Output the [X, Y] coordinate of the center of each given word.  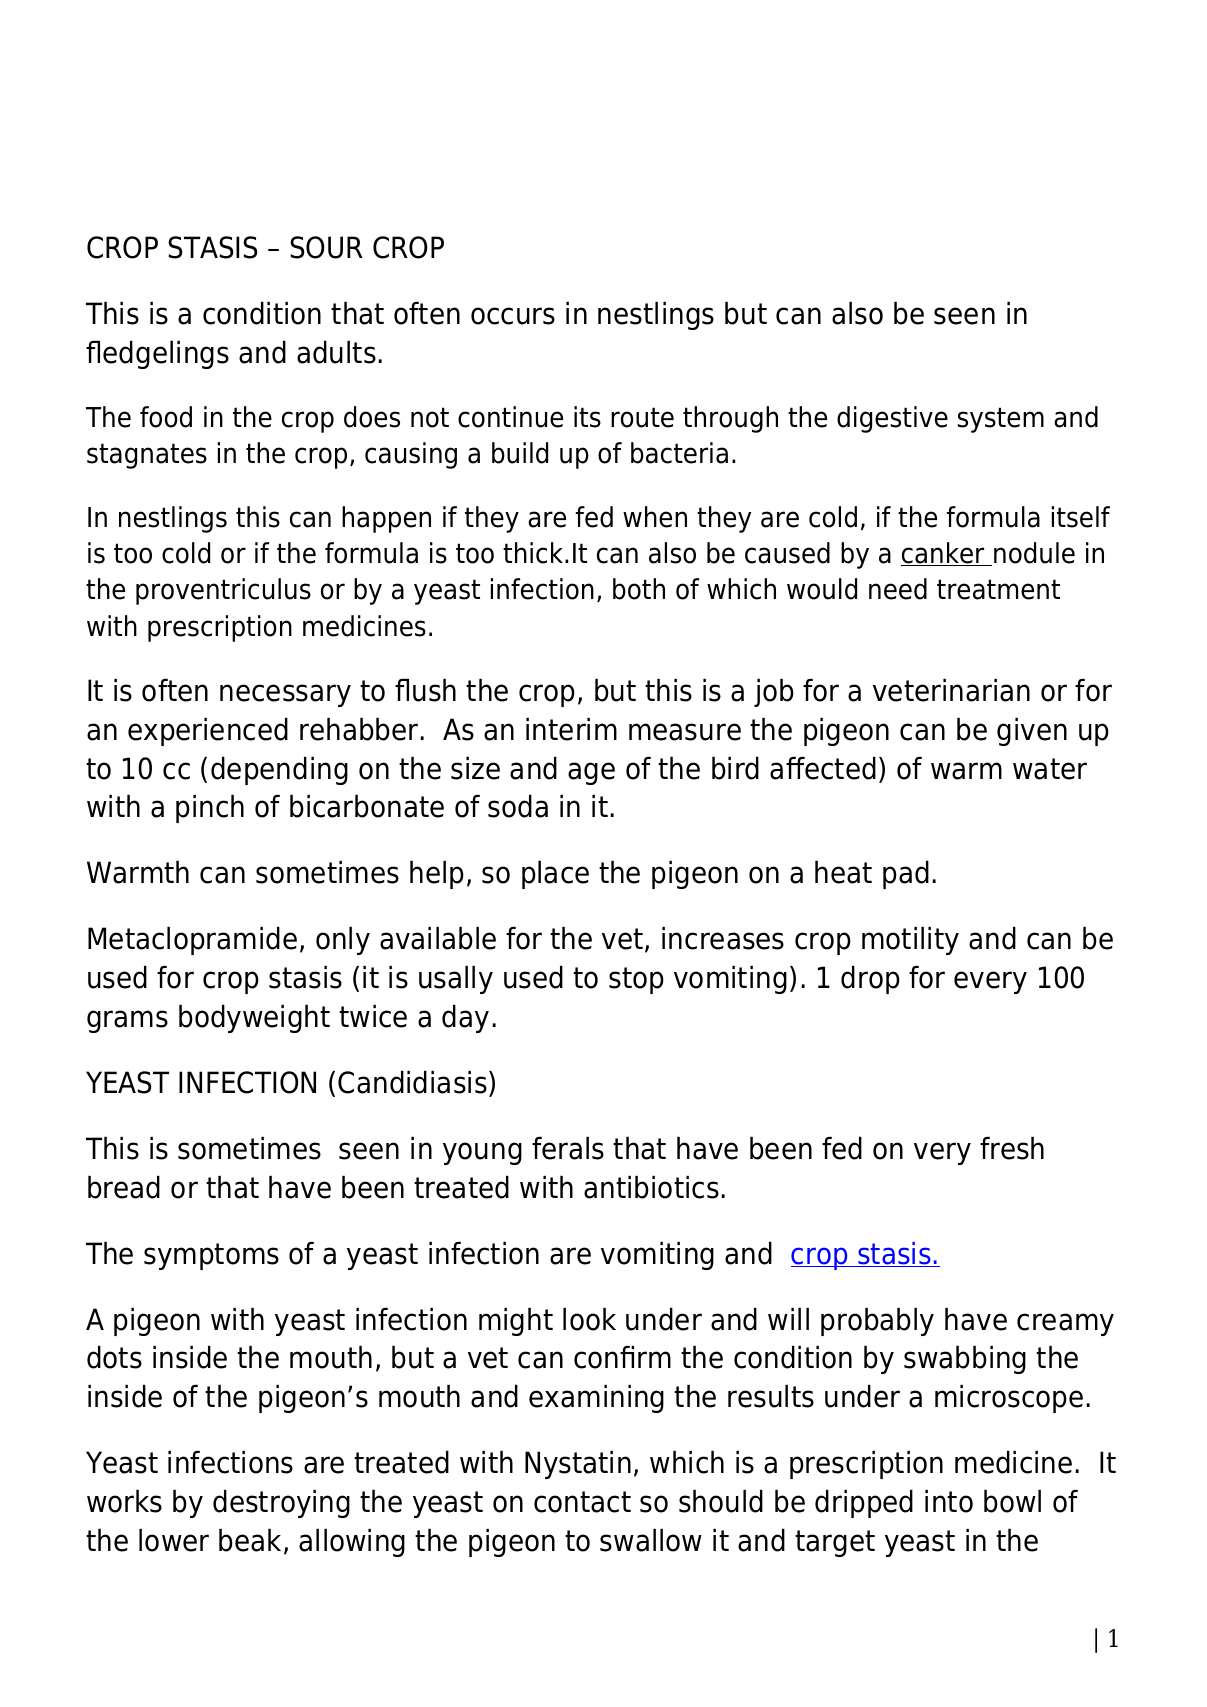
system [1001, 420]
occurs [513, 316]
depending [279, 771]
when [655, 517]
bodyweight [254, 1019]
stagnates [147, 456]
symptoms [211, 1256]
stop [636, 980]
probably [877, 1322]
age [591, 773]
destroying [281, 1504]
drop [870, 980]
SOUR [326, 247]
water [1050, 769]
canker [944, 554]
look [589, 1319]
